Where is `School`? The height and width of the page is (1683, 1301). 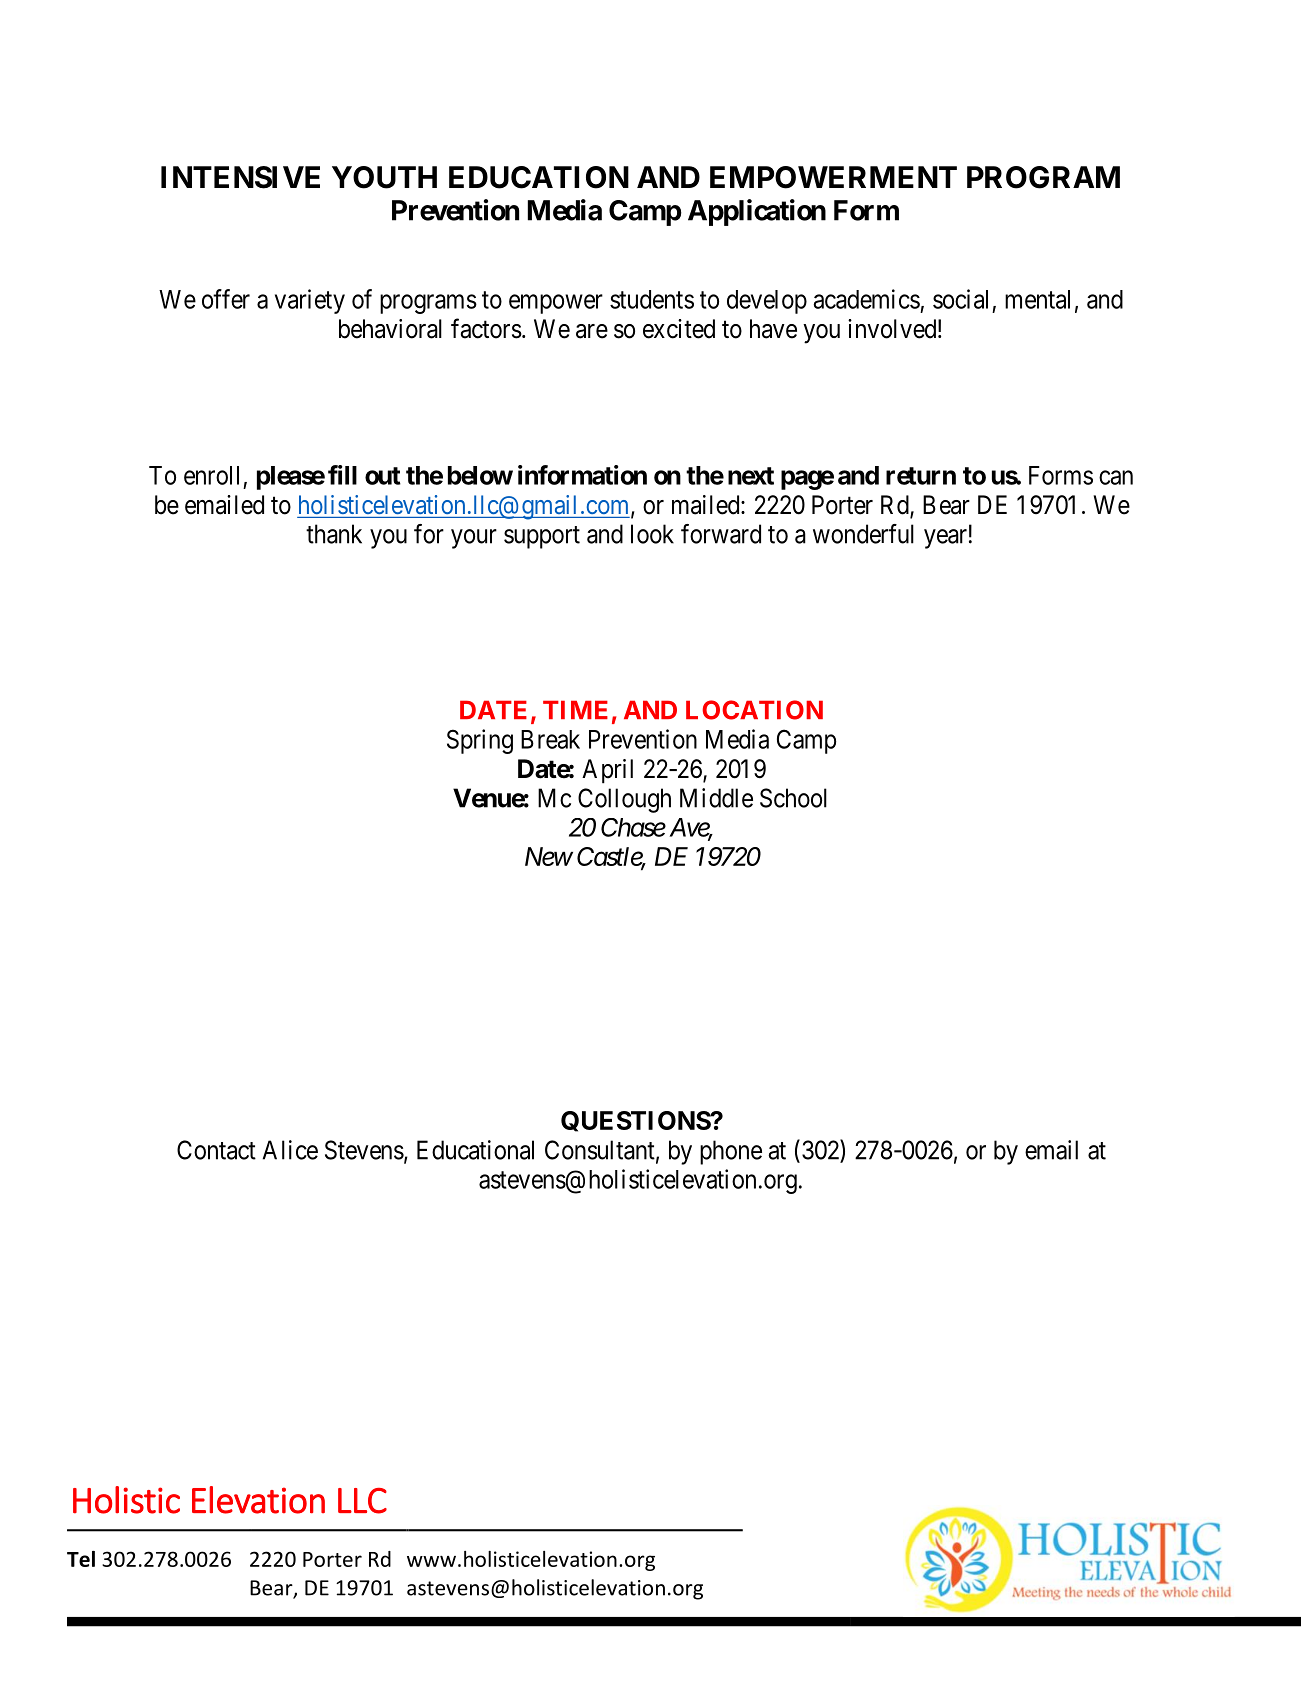 School is located at coordinates (793, 798).
